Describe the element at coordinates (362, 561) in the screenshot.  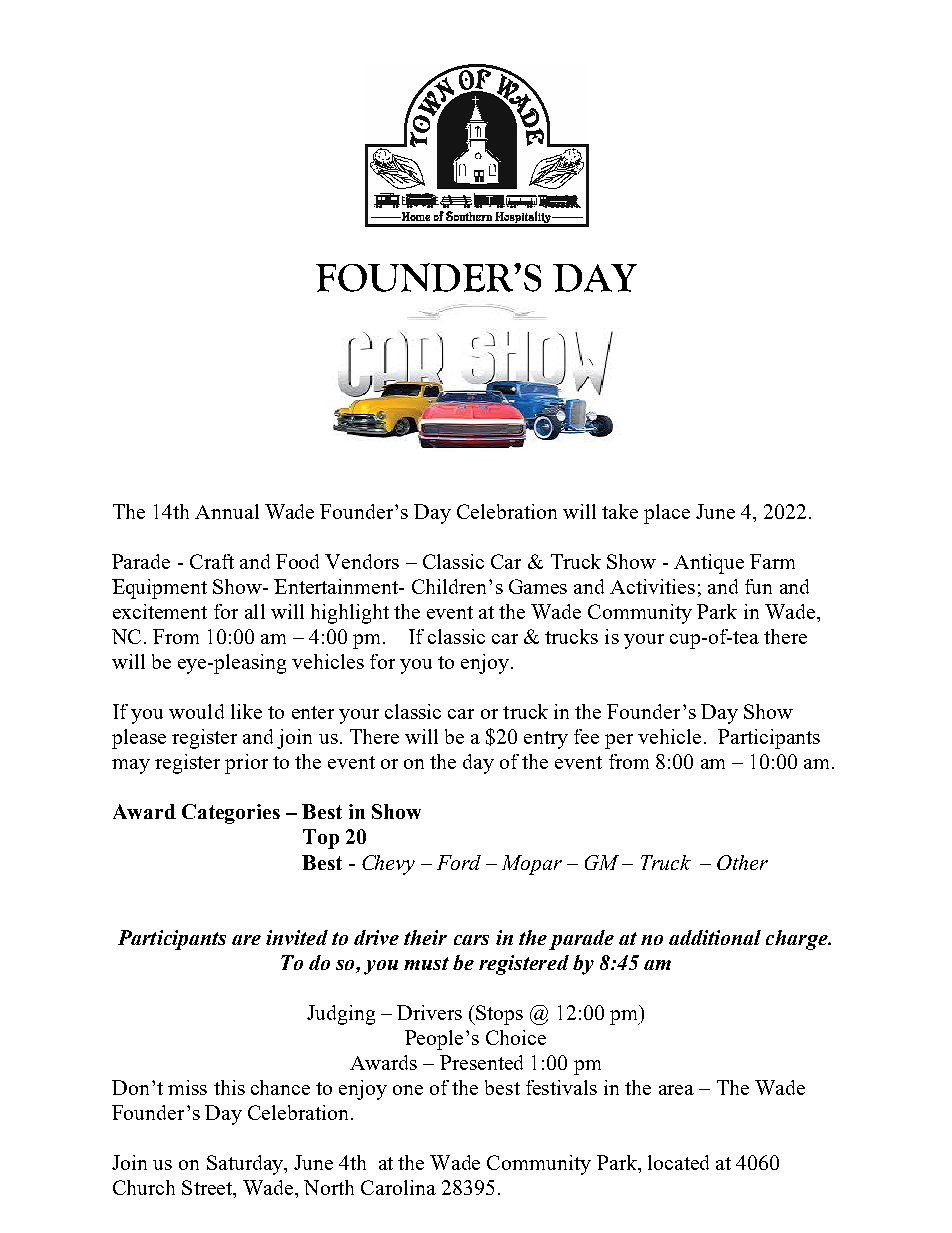
I see `Vendors` at that location.
